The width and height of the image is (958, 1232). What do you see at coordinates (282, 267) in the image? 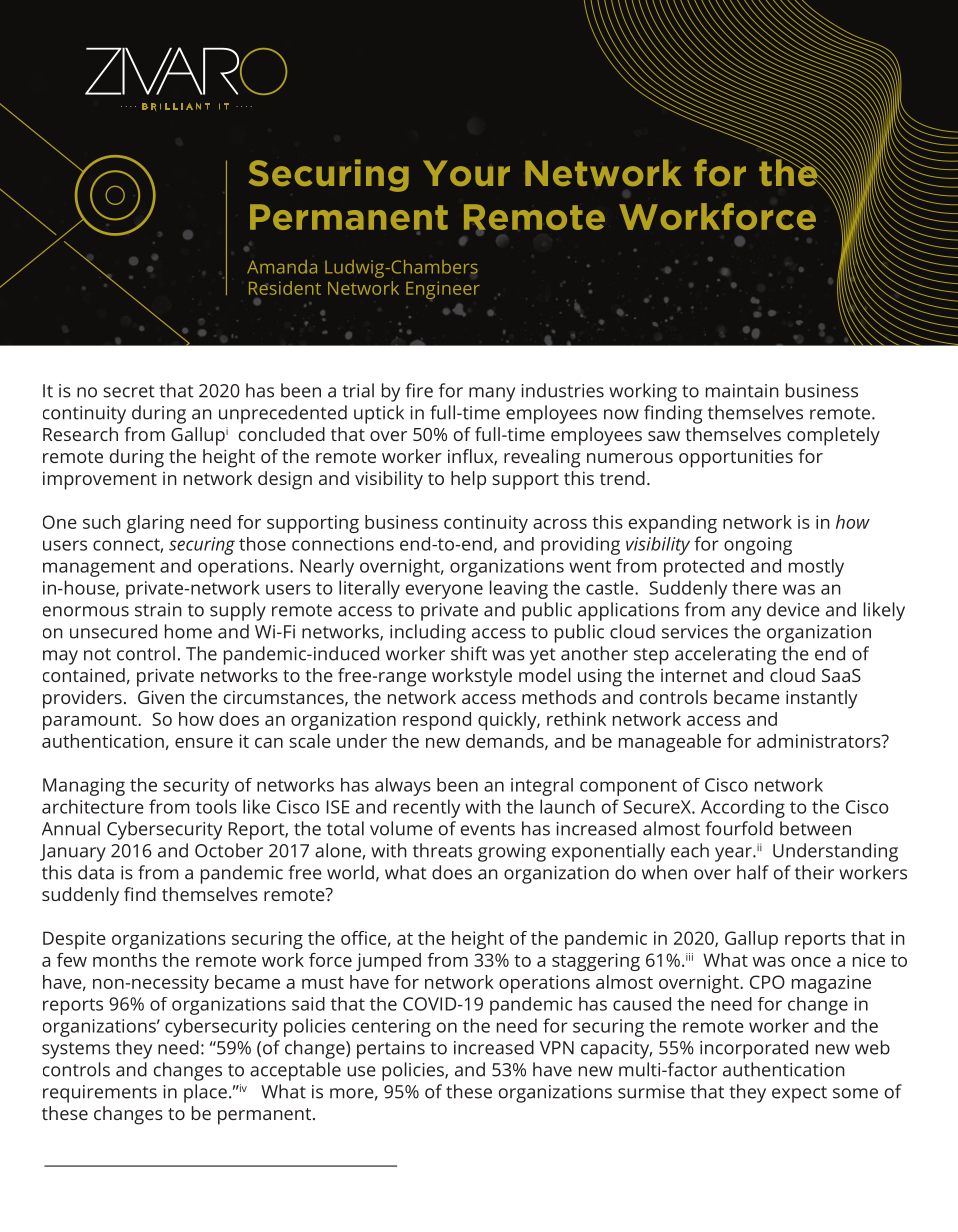
I see `Amanda` at bounding box center [282, 267].
